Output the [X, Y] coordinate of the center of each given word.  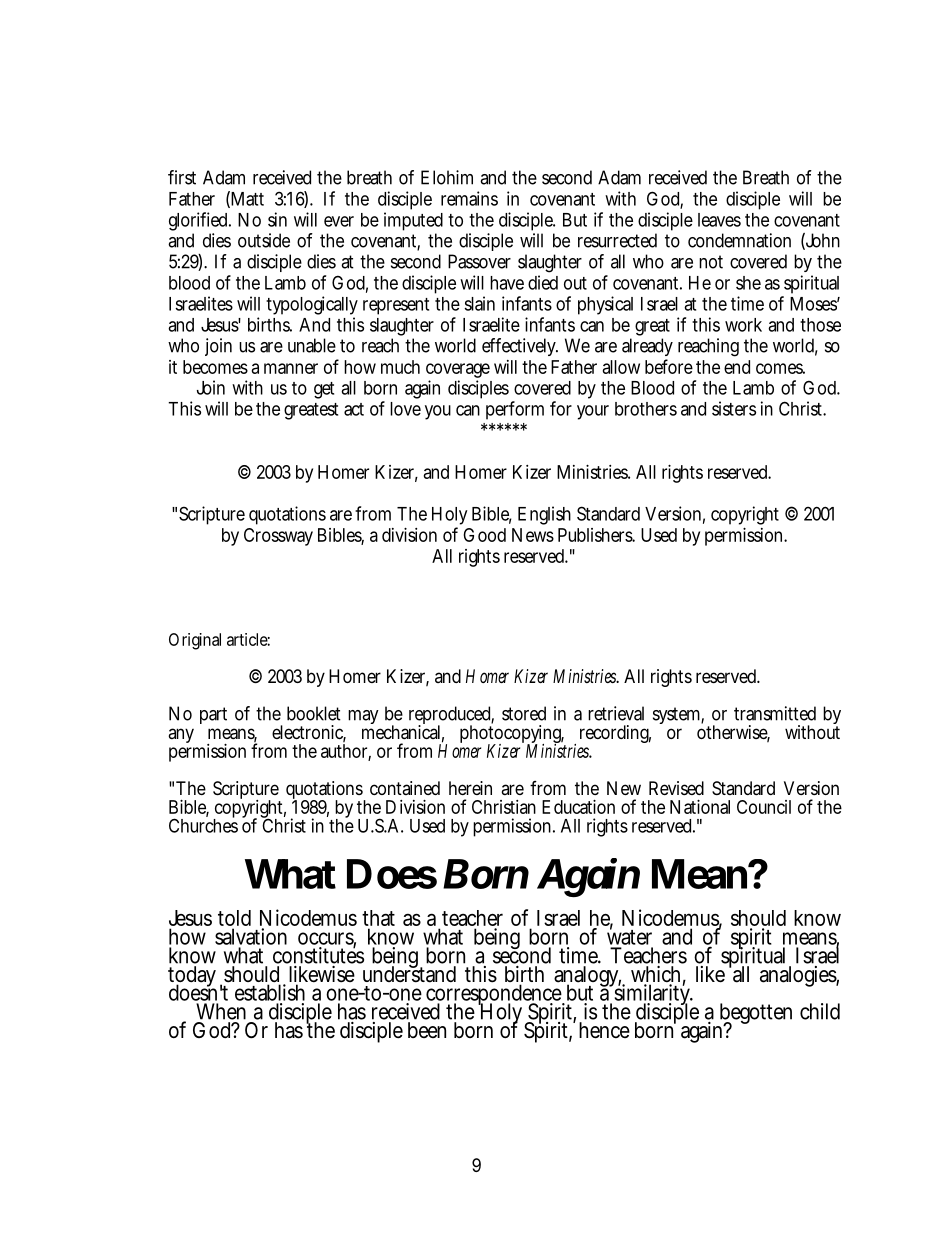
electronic [309, 733]
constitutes [318, 955]
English [544, 515]
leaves [719, 220]
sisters [734, 408]
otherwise [733, 732]
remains [469, 198]
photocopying [512, 734]
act [354, 409]
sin [277, 219]
